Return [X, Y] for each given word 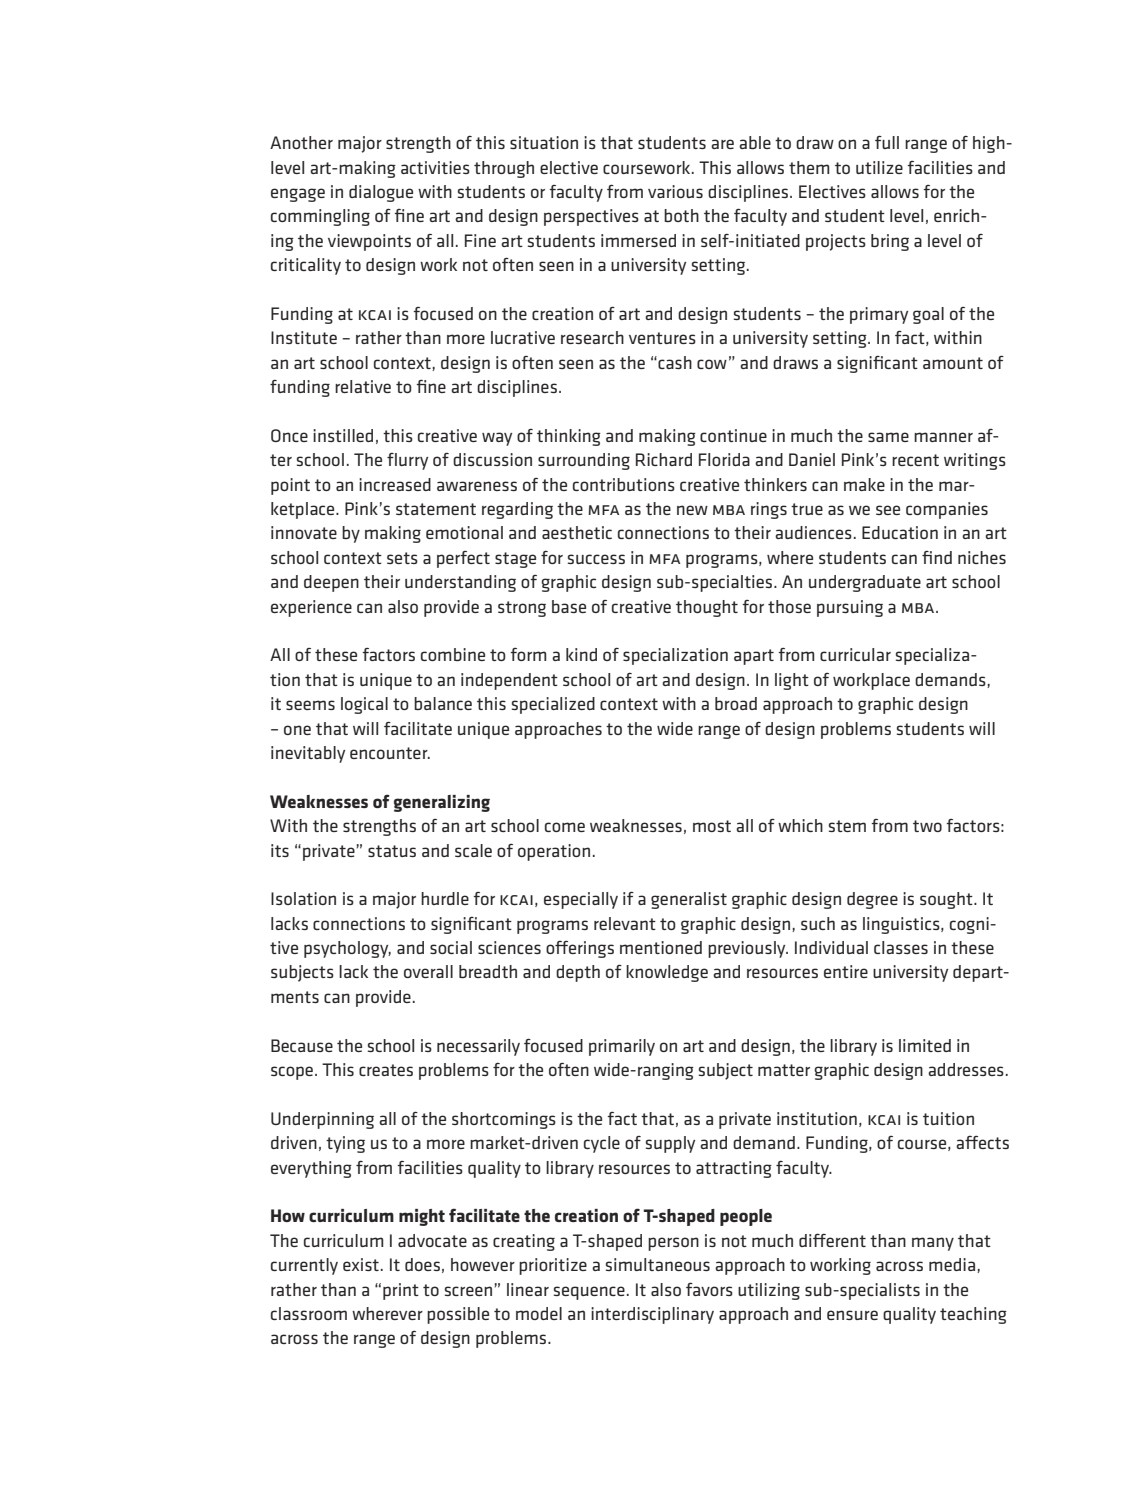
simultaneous [658, 1264]
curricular [855, 654]
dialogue [381, 193]
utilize [879, 167]
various [675, 191]
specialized [553, 705]
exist [361, 1264]
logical [364, 705]
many [933, 1244]
